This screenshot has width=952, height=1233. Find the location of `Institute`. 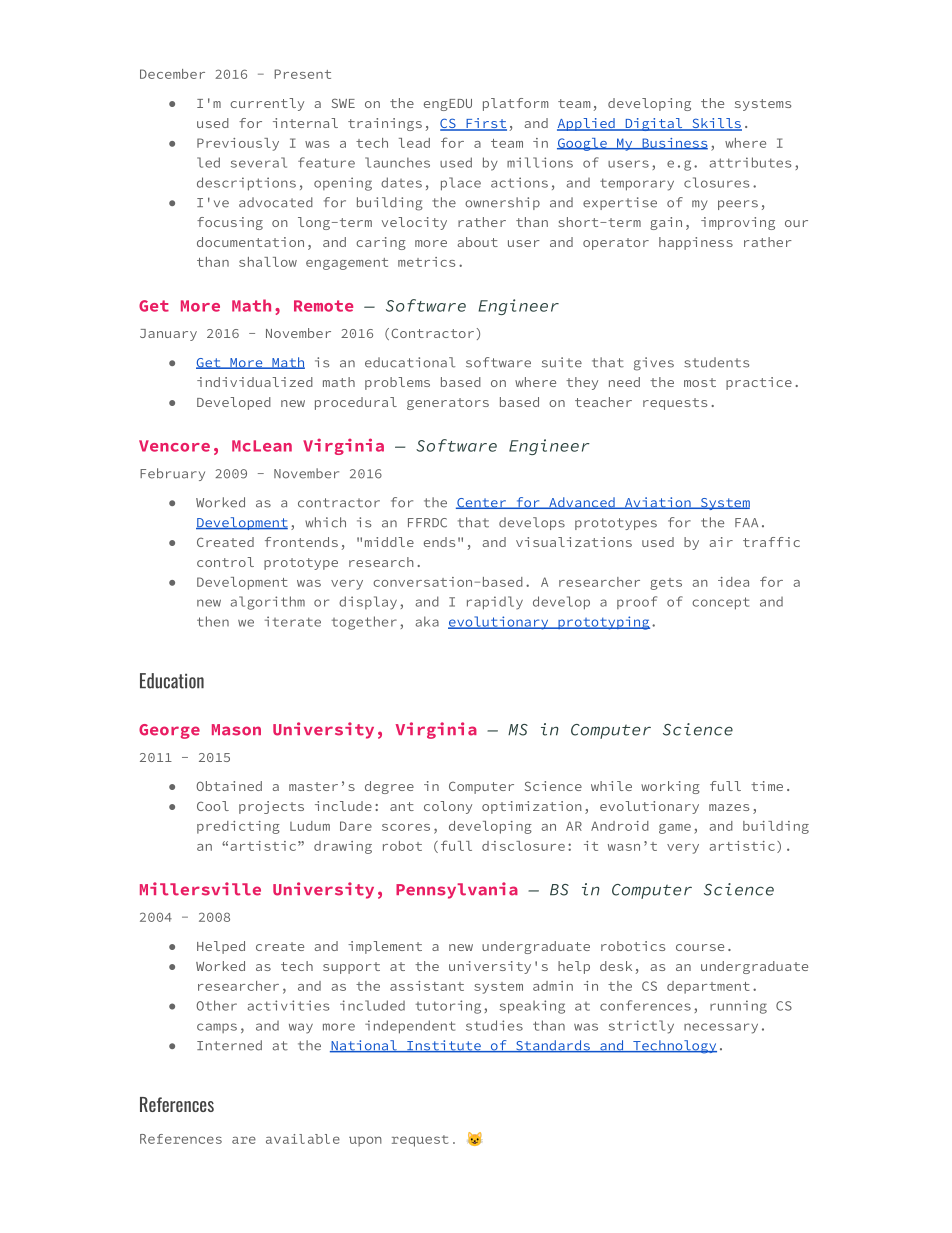

Institute is located at coordinates (444, 1046).
